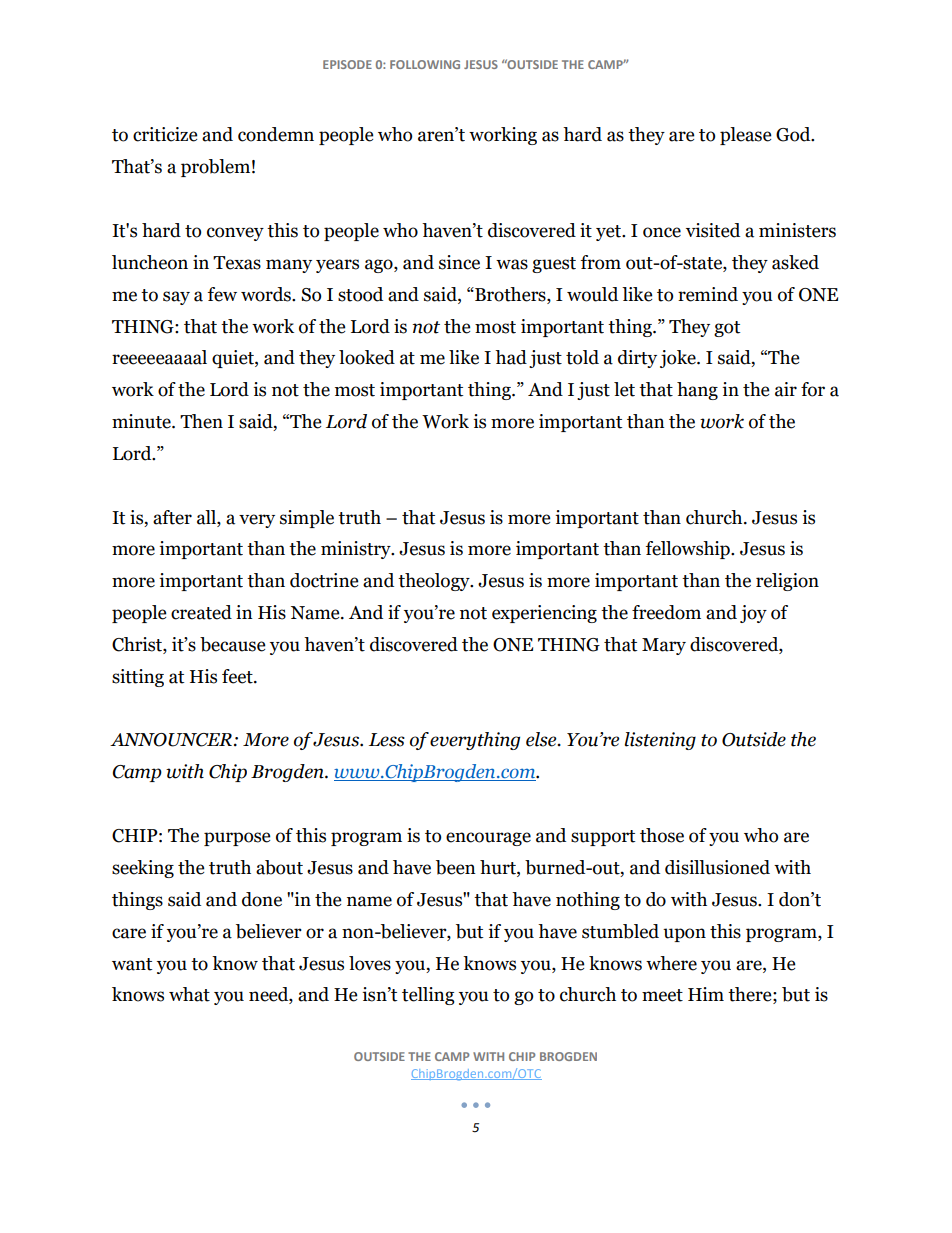 The width and height of the screenshot is (952, 1233). I want to click on Him, so click(706, 994).
